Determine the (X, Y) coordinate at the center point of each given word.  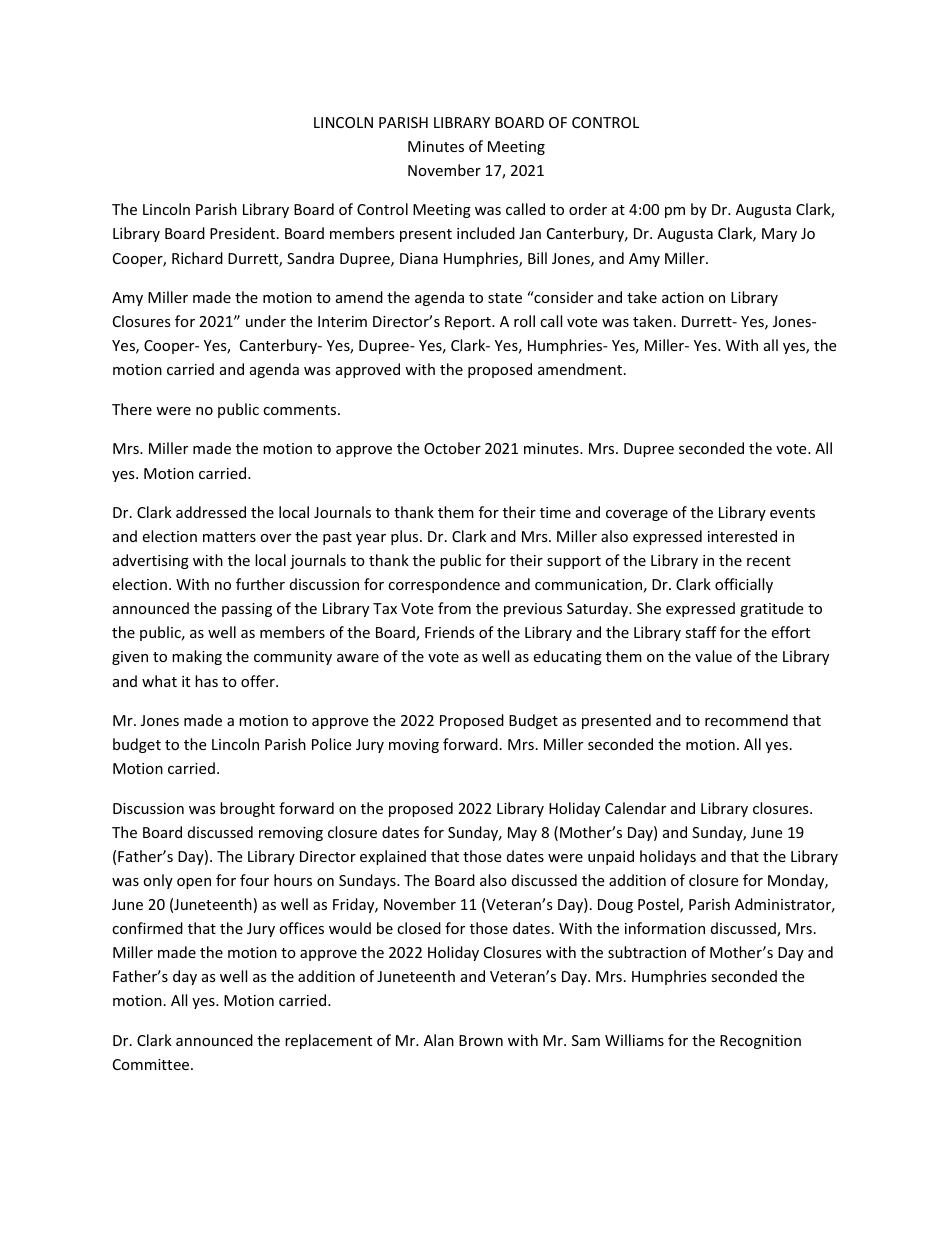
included (486, 233)
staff (701, 632)
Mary (779, 235)
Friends (450, 632)
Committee (152, 1064)
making (197, 657)
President (242, 233)
